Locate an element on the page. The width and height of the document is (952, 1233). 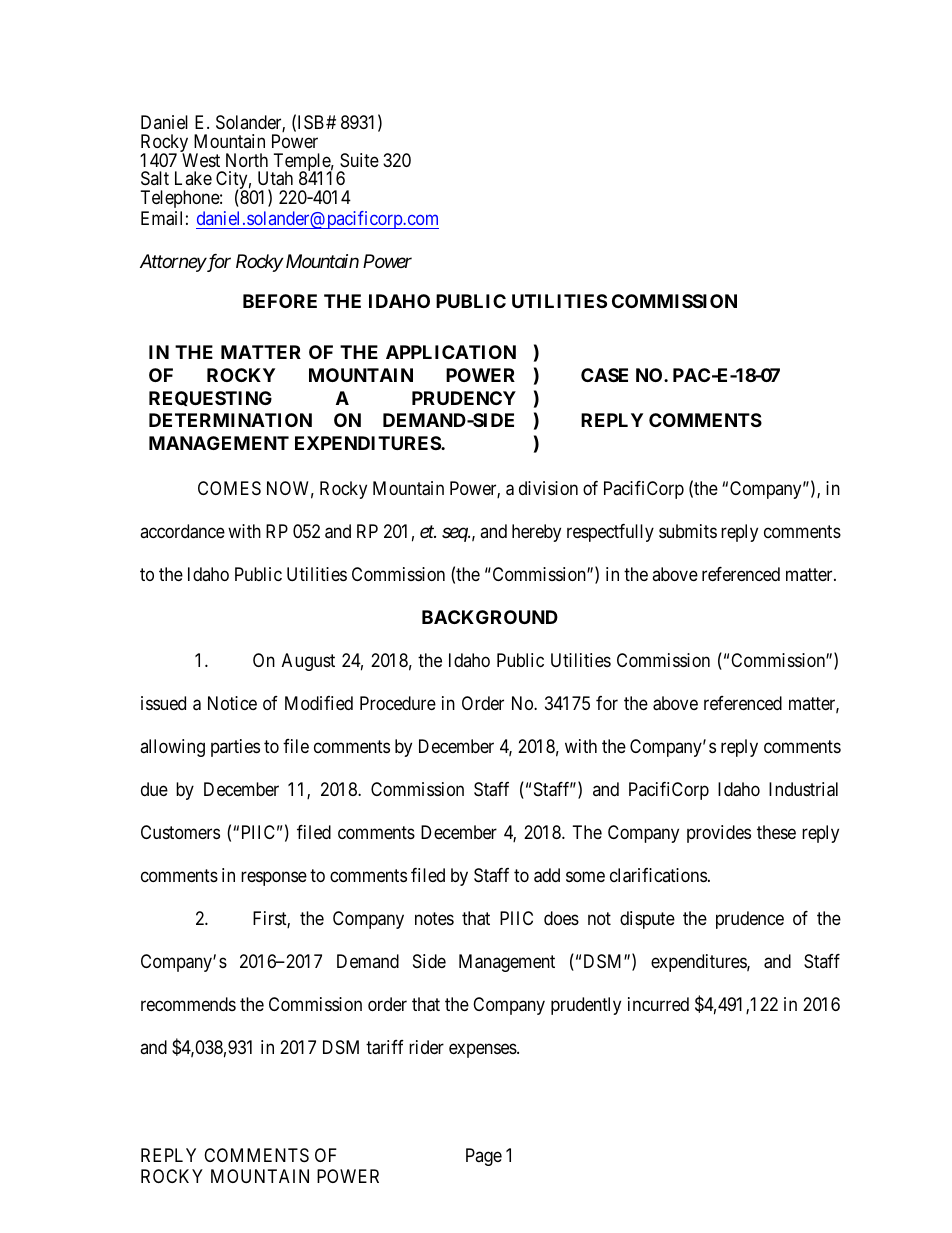
provides is located at coordinates (719, 834).
